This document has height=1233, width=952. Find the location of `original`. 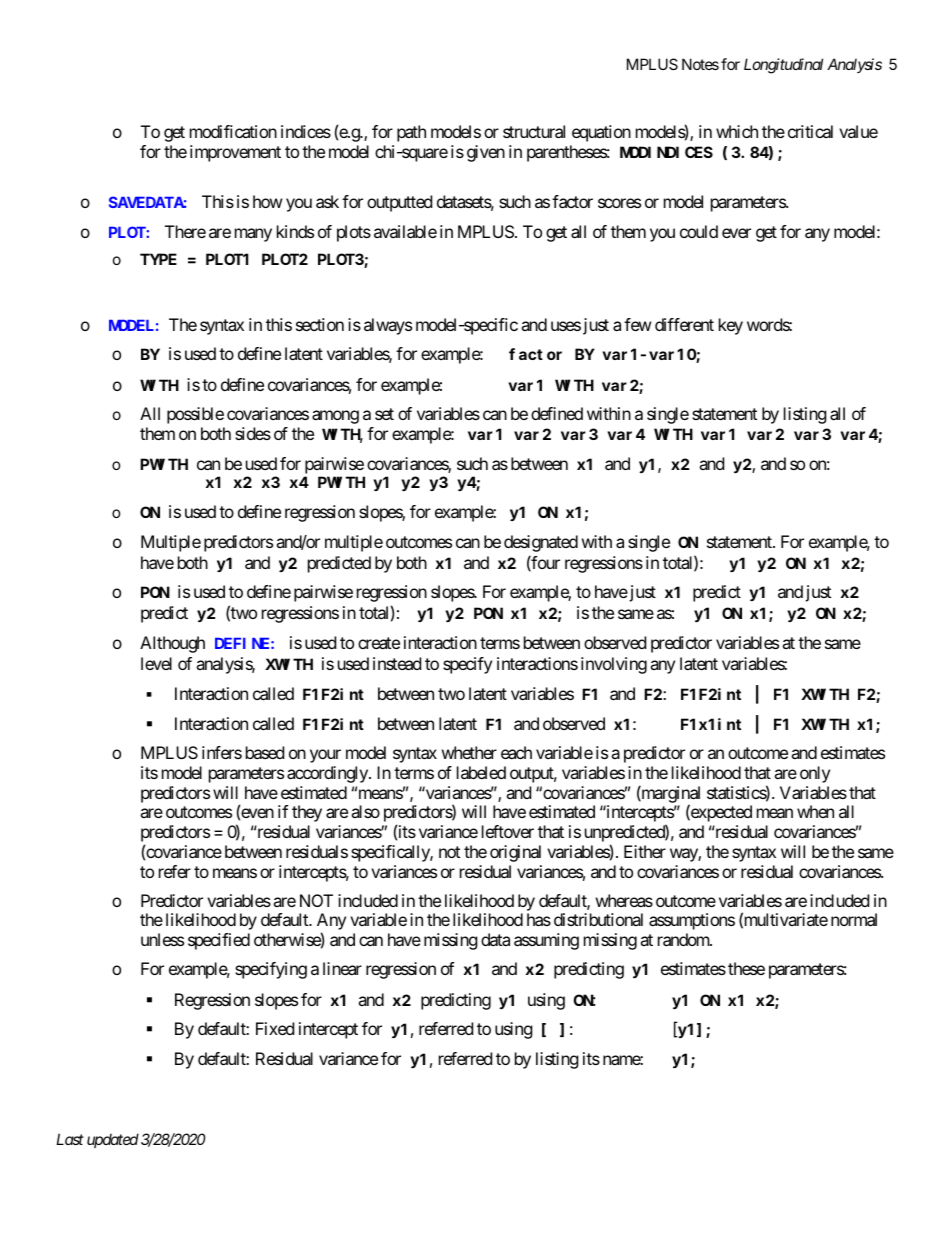

original is located at coordinates (515, 853).
